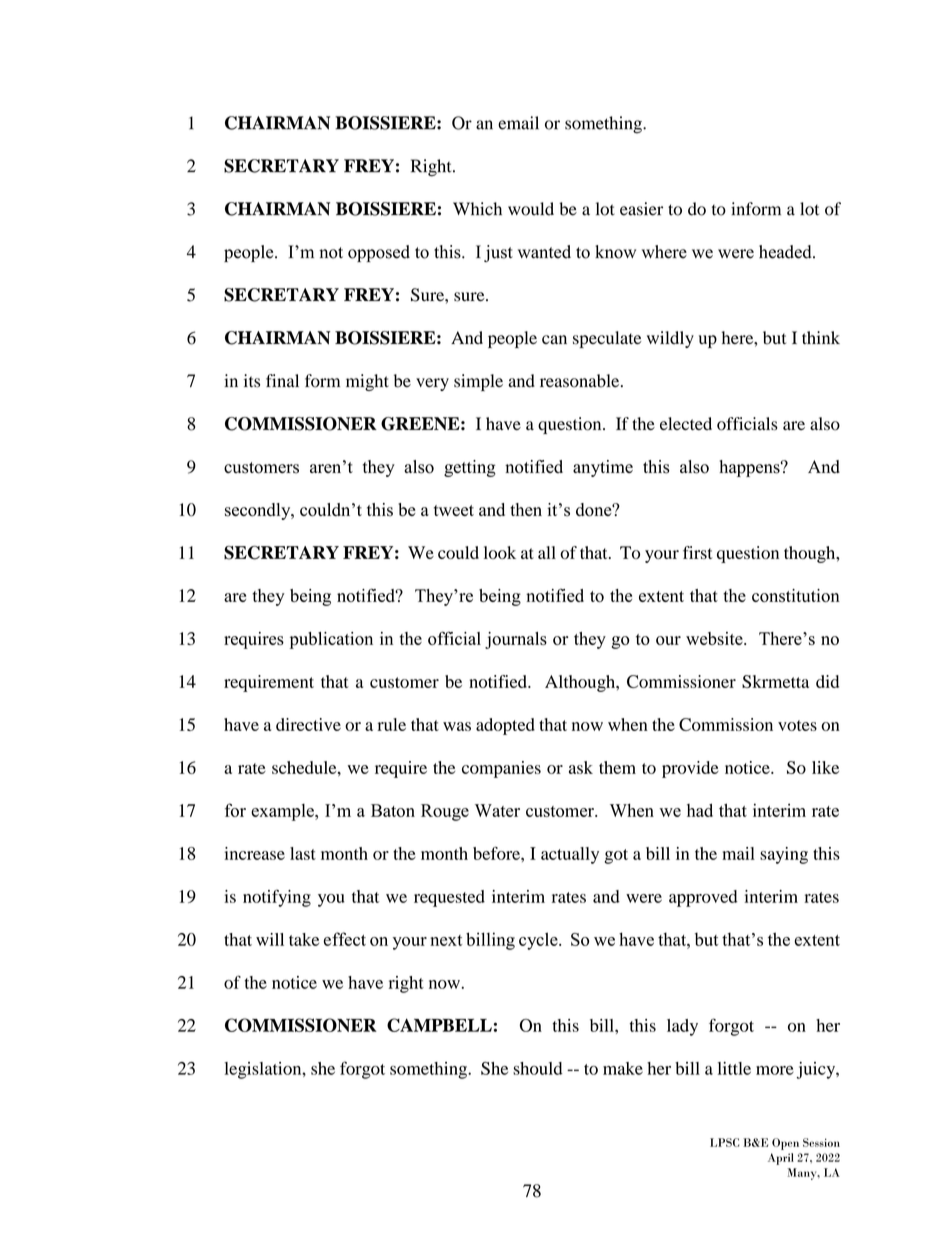 This image has height=1233, width=952. Describe the element at coordinates (379, 253) in the image. I see `opposed` at that location.
